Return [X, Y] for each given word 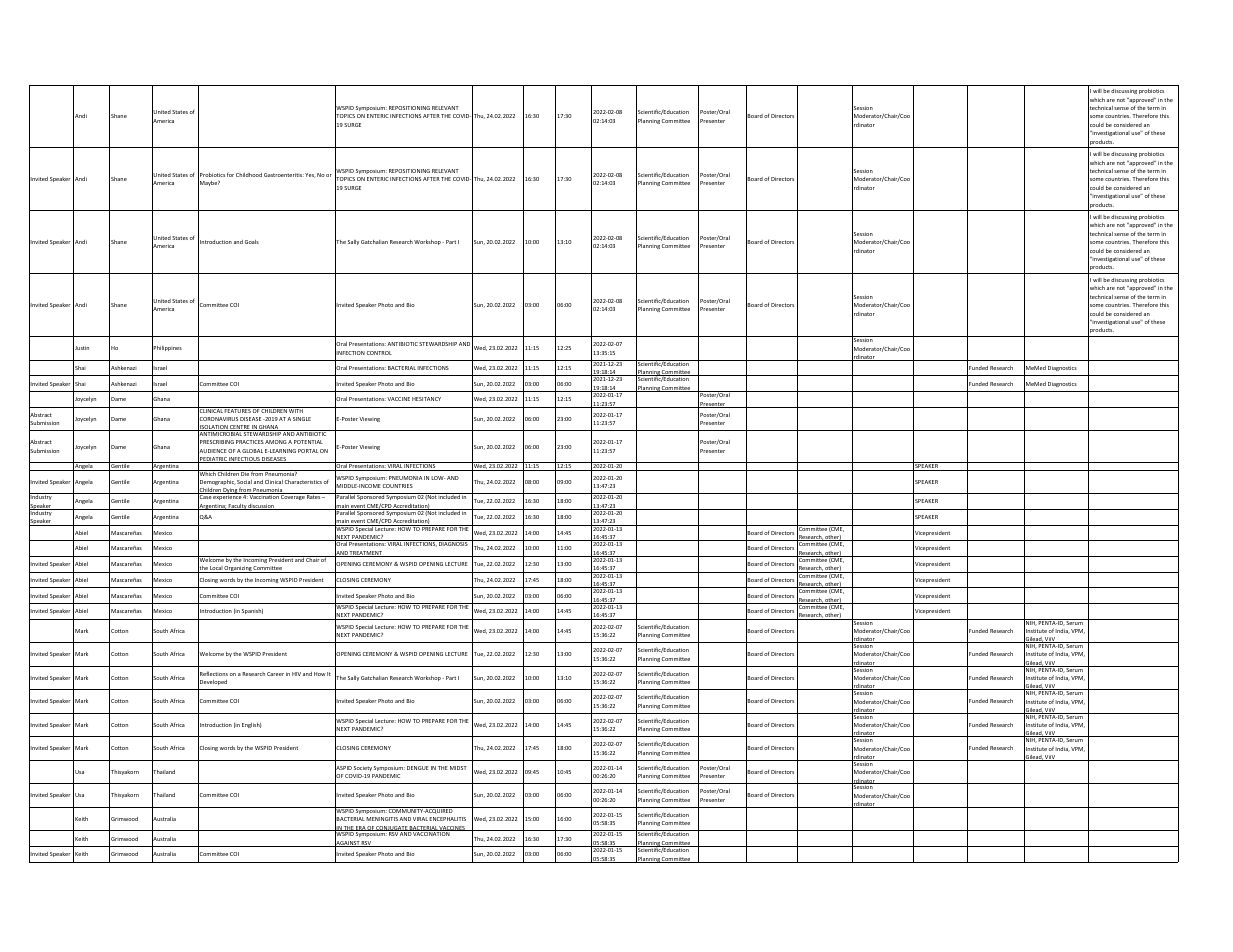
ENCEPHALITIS [447, 819]
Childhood [249, 175]
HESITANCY [426, 399]
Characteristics [303, 482]
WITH [296, 410]
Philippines [167, 349]
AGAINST [347, 843]
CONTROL [379, 353]
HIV [296, 674]
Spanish [252, 611]
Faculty [237, 507]
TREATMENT [366, 554]
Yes [310, 175]
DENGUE [418, 768]
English [252, 725]
